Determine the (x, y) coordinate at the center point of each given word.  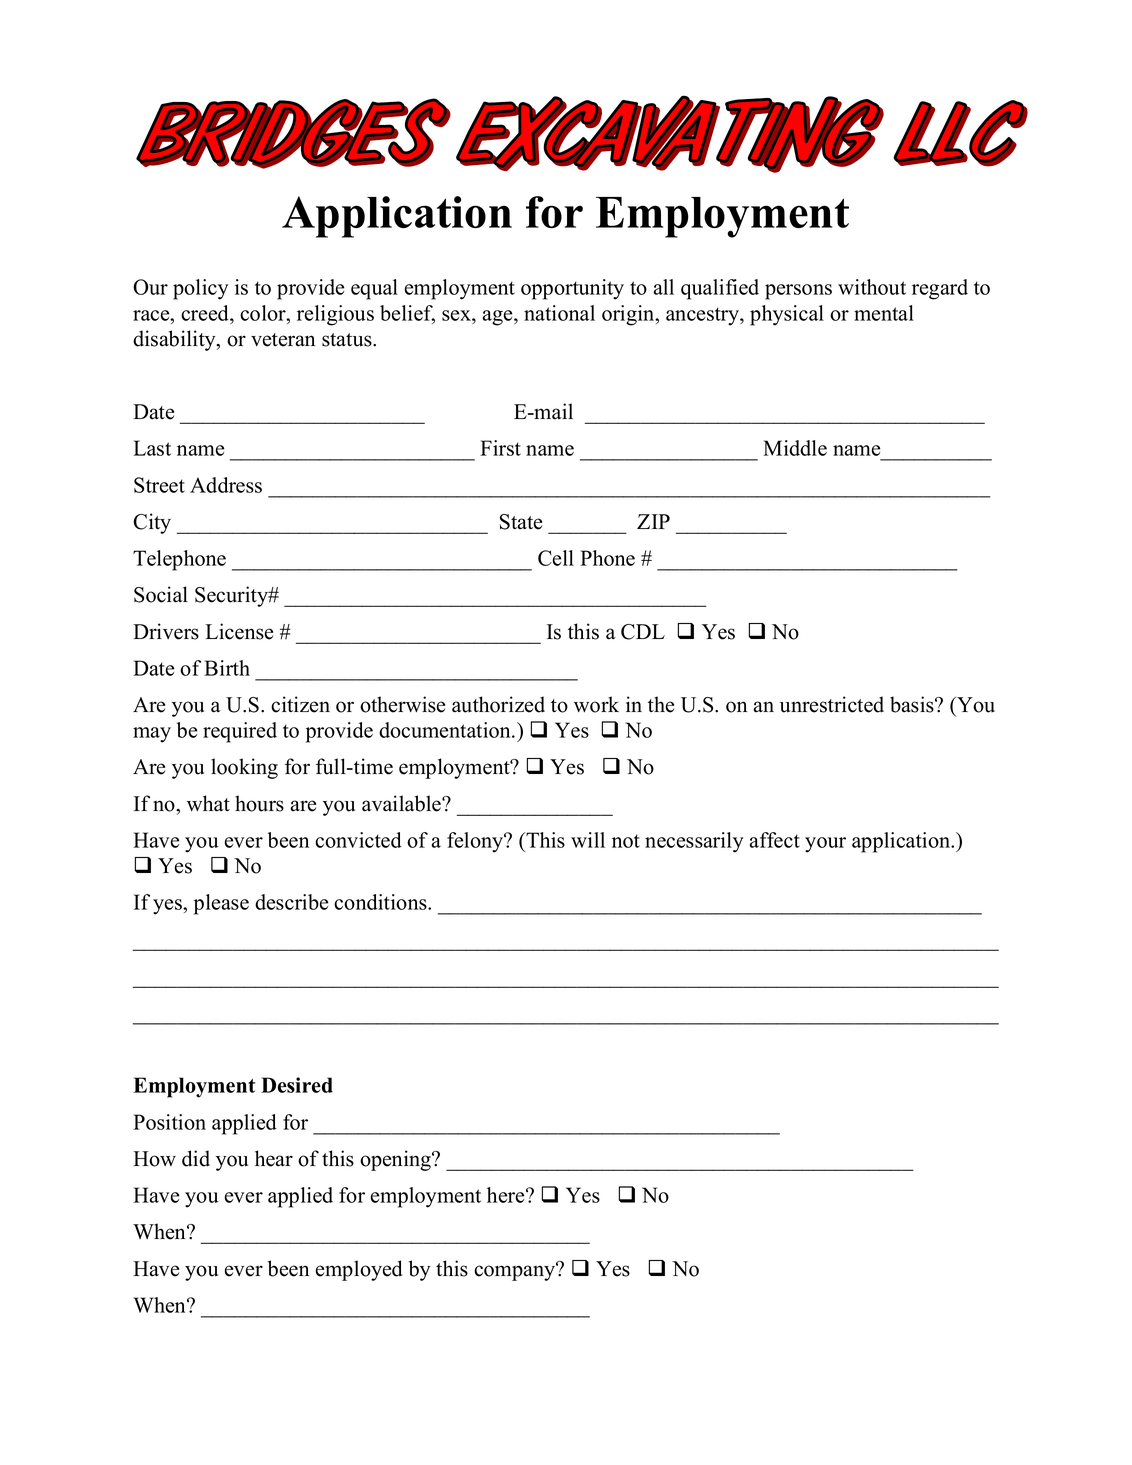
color (264, 313)
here (507, 1195)
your (825, 845)
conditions (381, 902)
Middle (795, 448)
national (559, 313)
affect (774, 840)
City (152, 523)
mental (884, 313)
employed (359, 1270)
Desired (297, 1085)
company (516, 1272)
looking (244, 768)
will (588, 840)
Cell (556, 558)
